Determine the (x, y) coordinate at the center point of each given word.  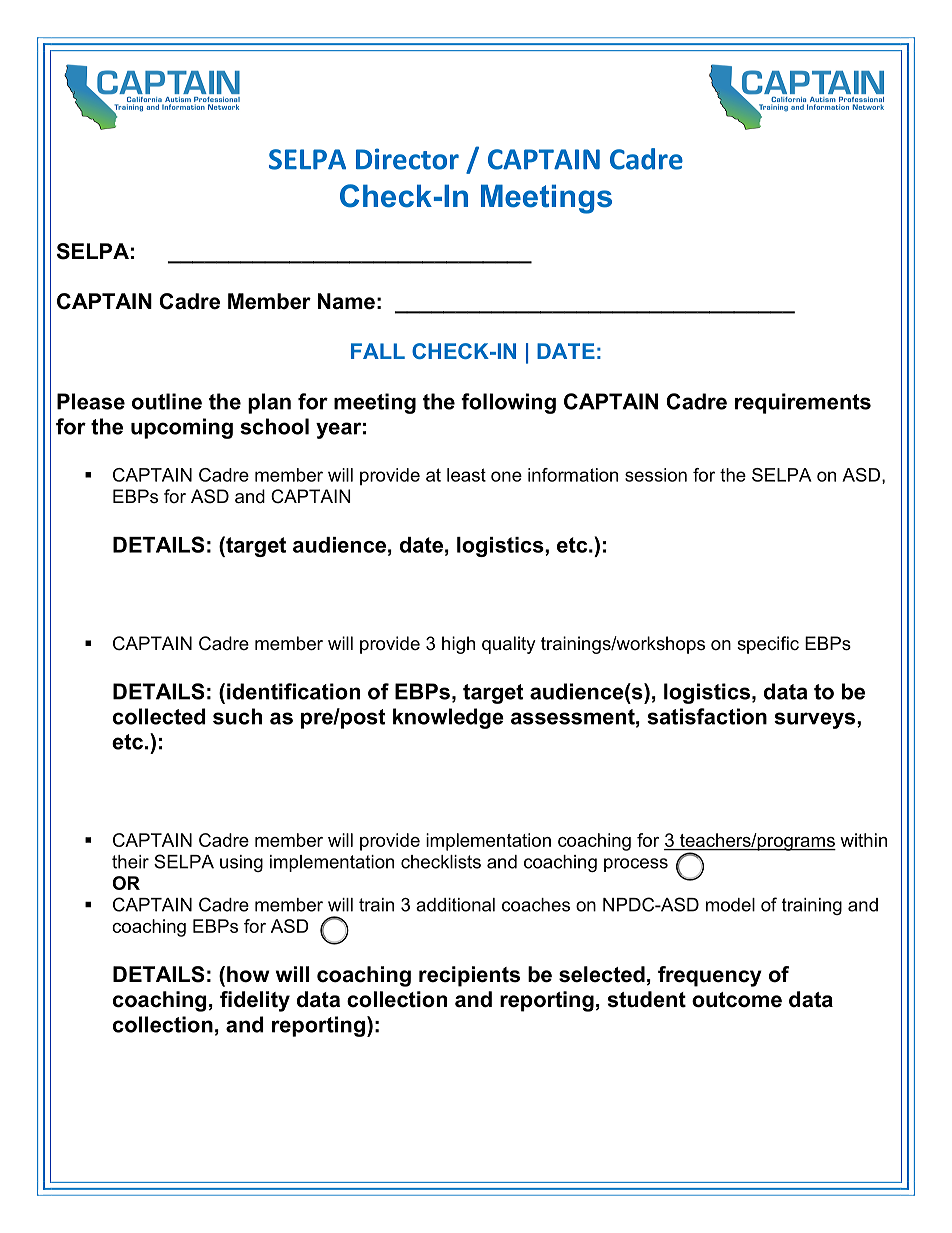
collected (159, 716)
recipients (469, 976)
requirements (803, 403)
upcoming (182, 428)
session (656, 475)
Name (346, 301)
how (248, 974)
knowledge (448, 718)
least (466, 475)
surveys (816, 720)
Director (407, 159)
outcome (737, 1000)
